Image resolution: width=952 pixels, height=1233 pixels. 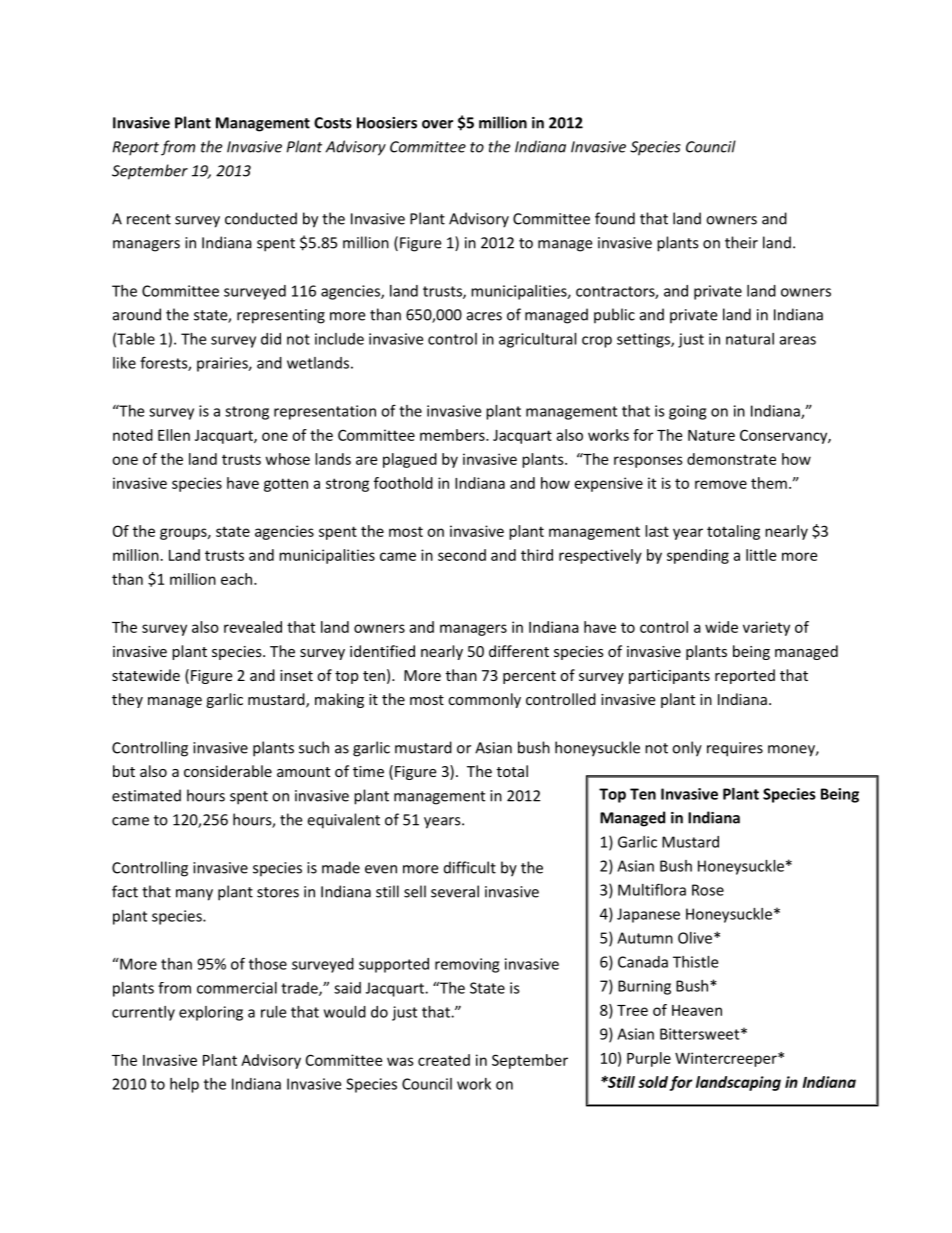 What do you see at coordinates (437, 124) in the screenshot?
I see `over` at bounding box center [437, 124].
